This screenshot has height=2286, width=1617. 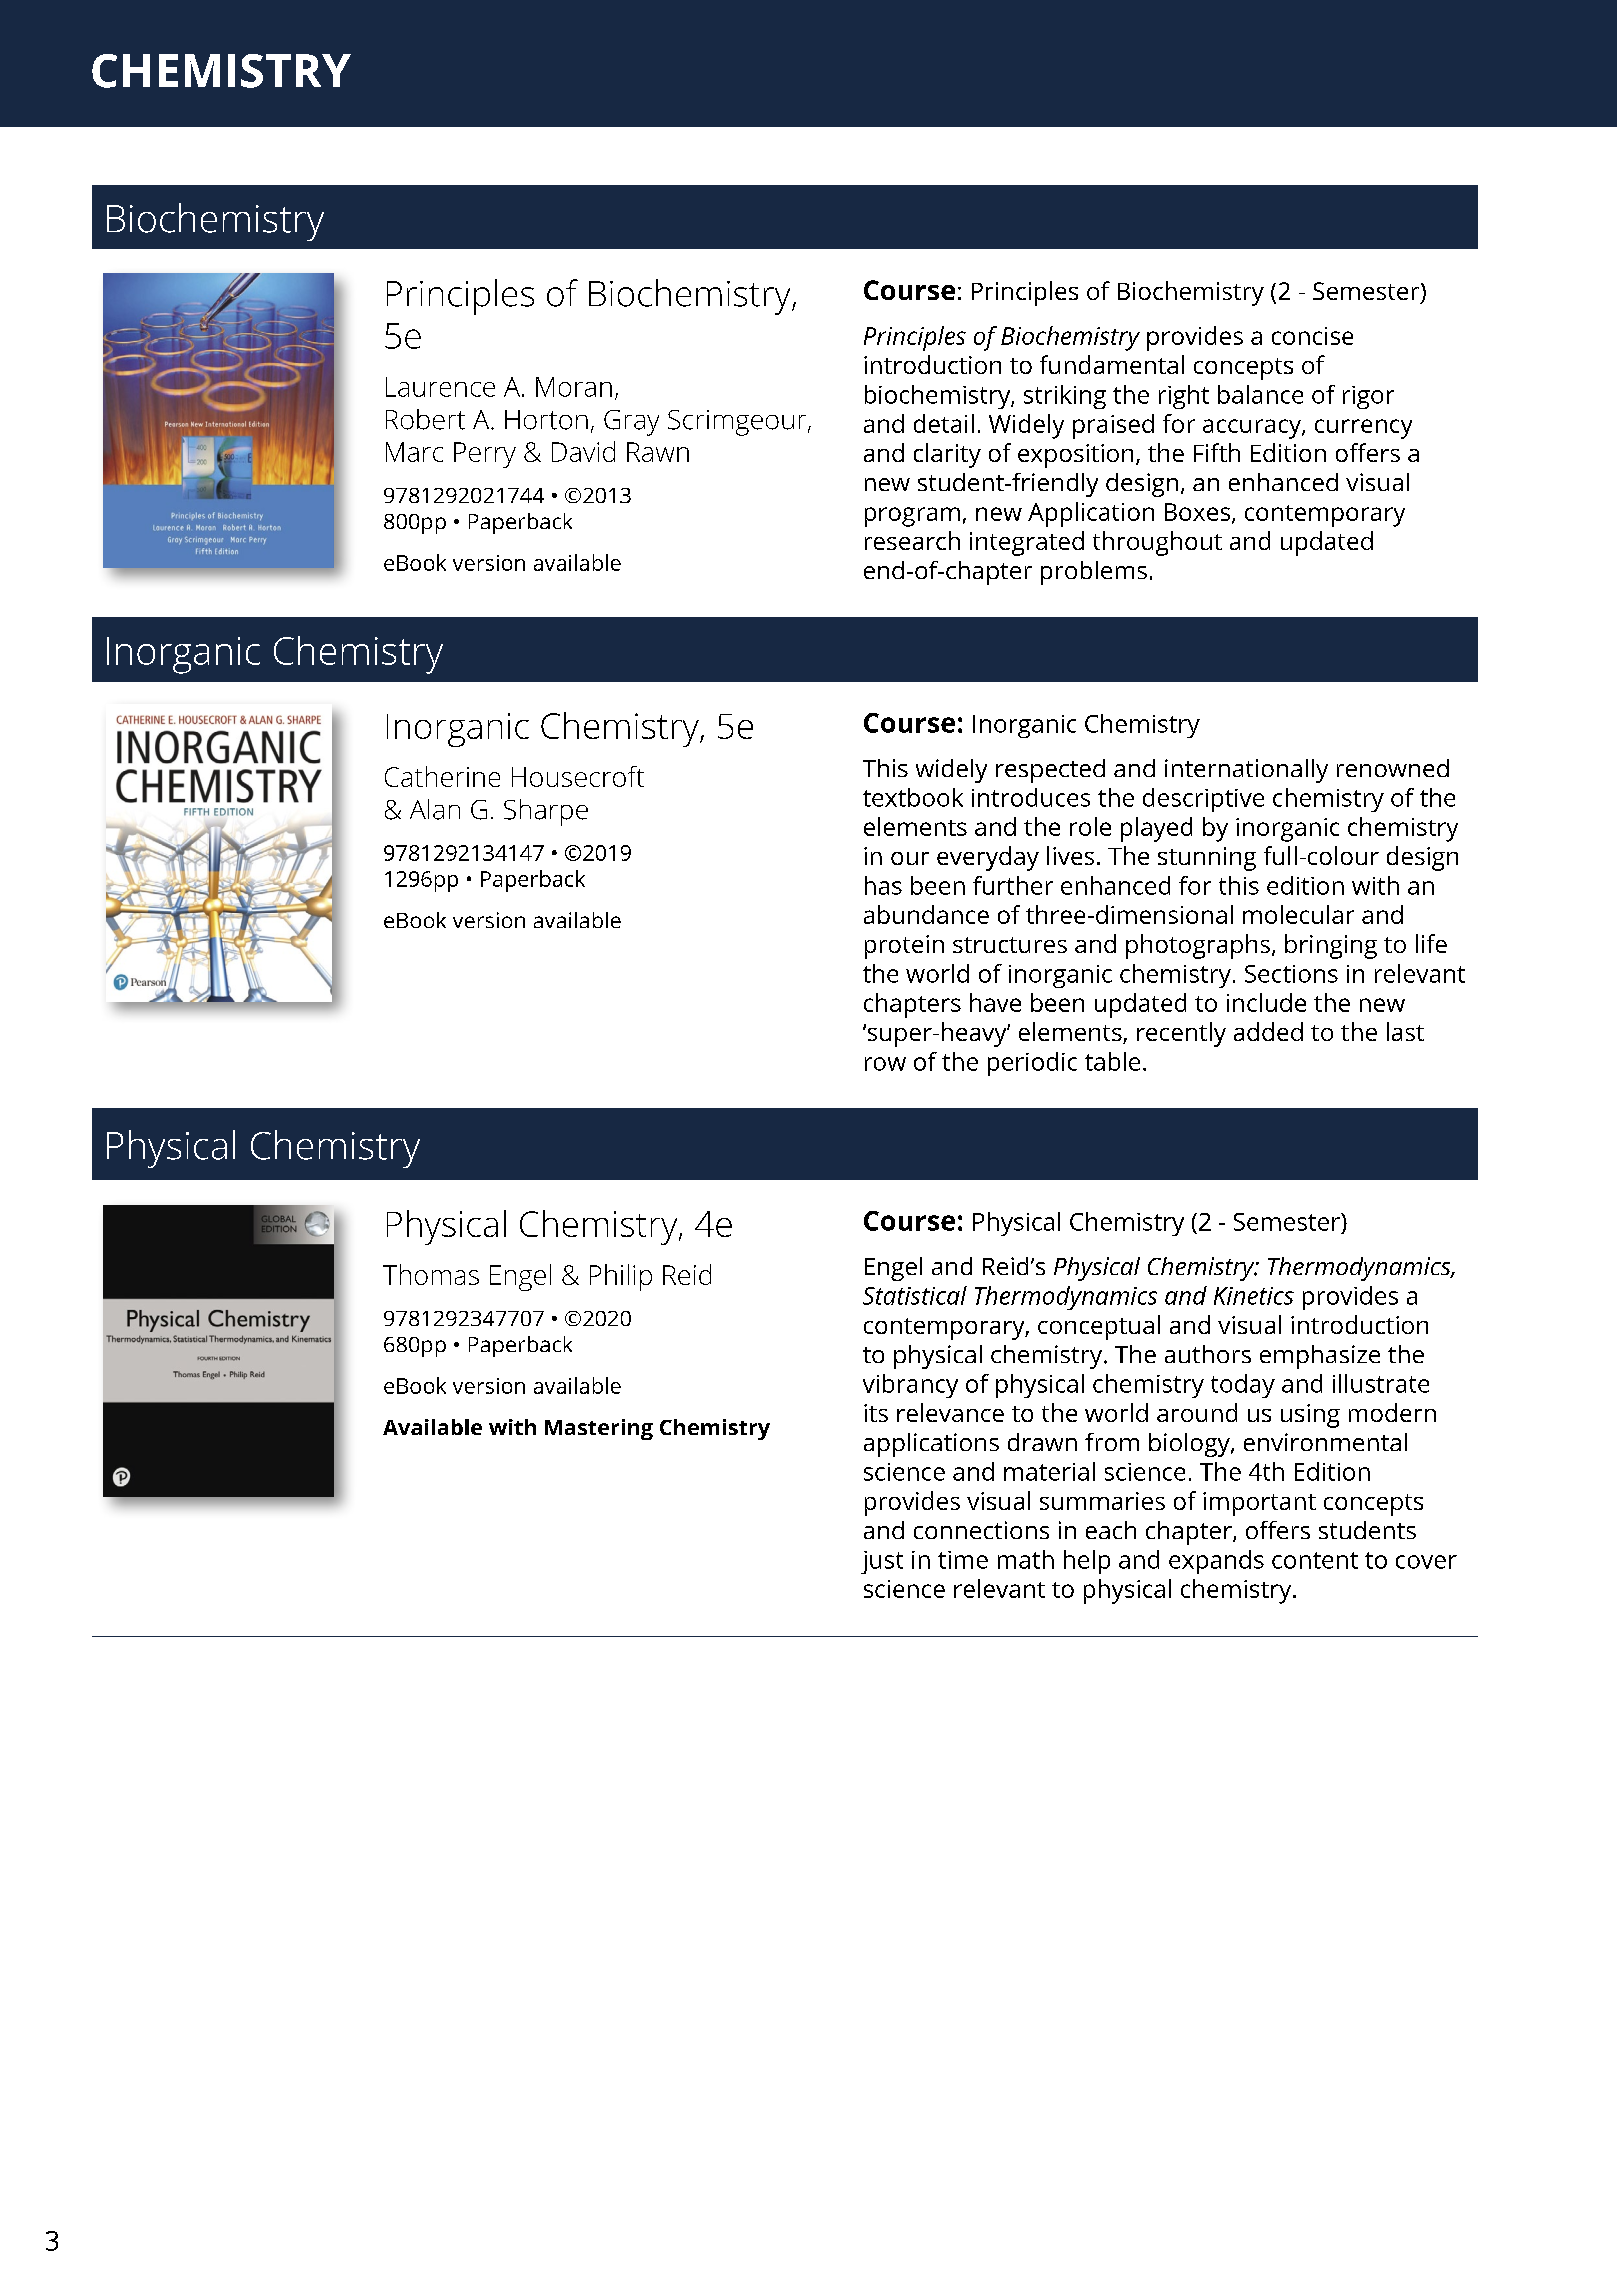 What do you see at coordinates (944, 423) in the screenshot?
I see `detail` at bounding box center [944, 423].
